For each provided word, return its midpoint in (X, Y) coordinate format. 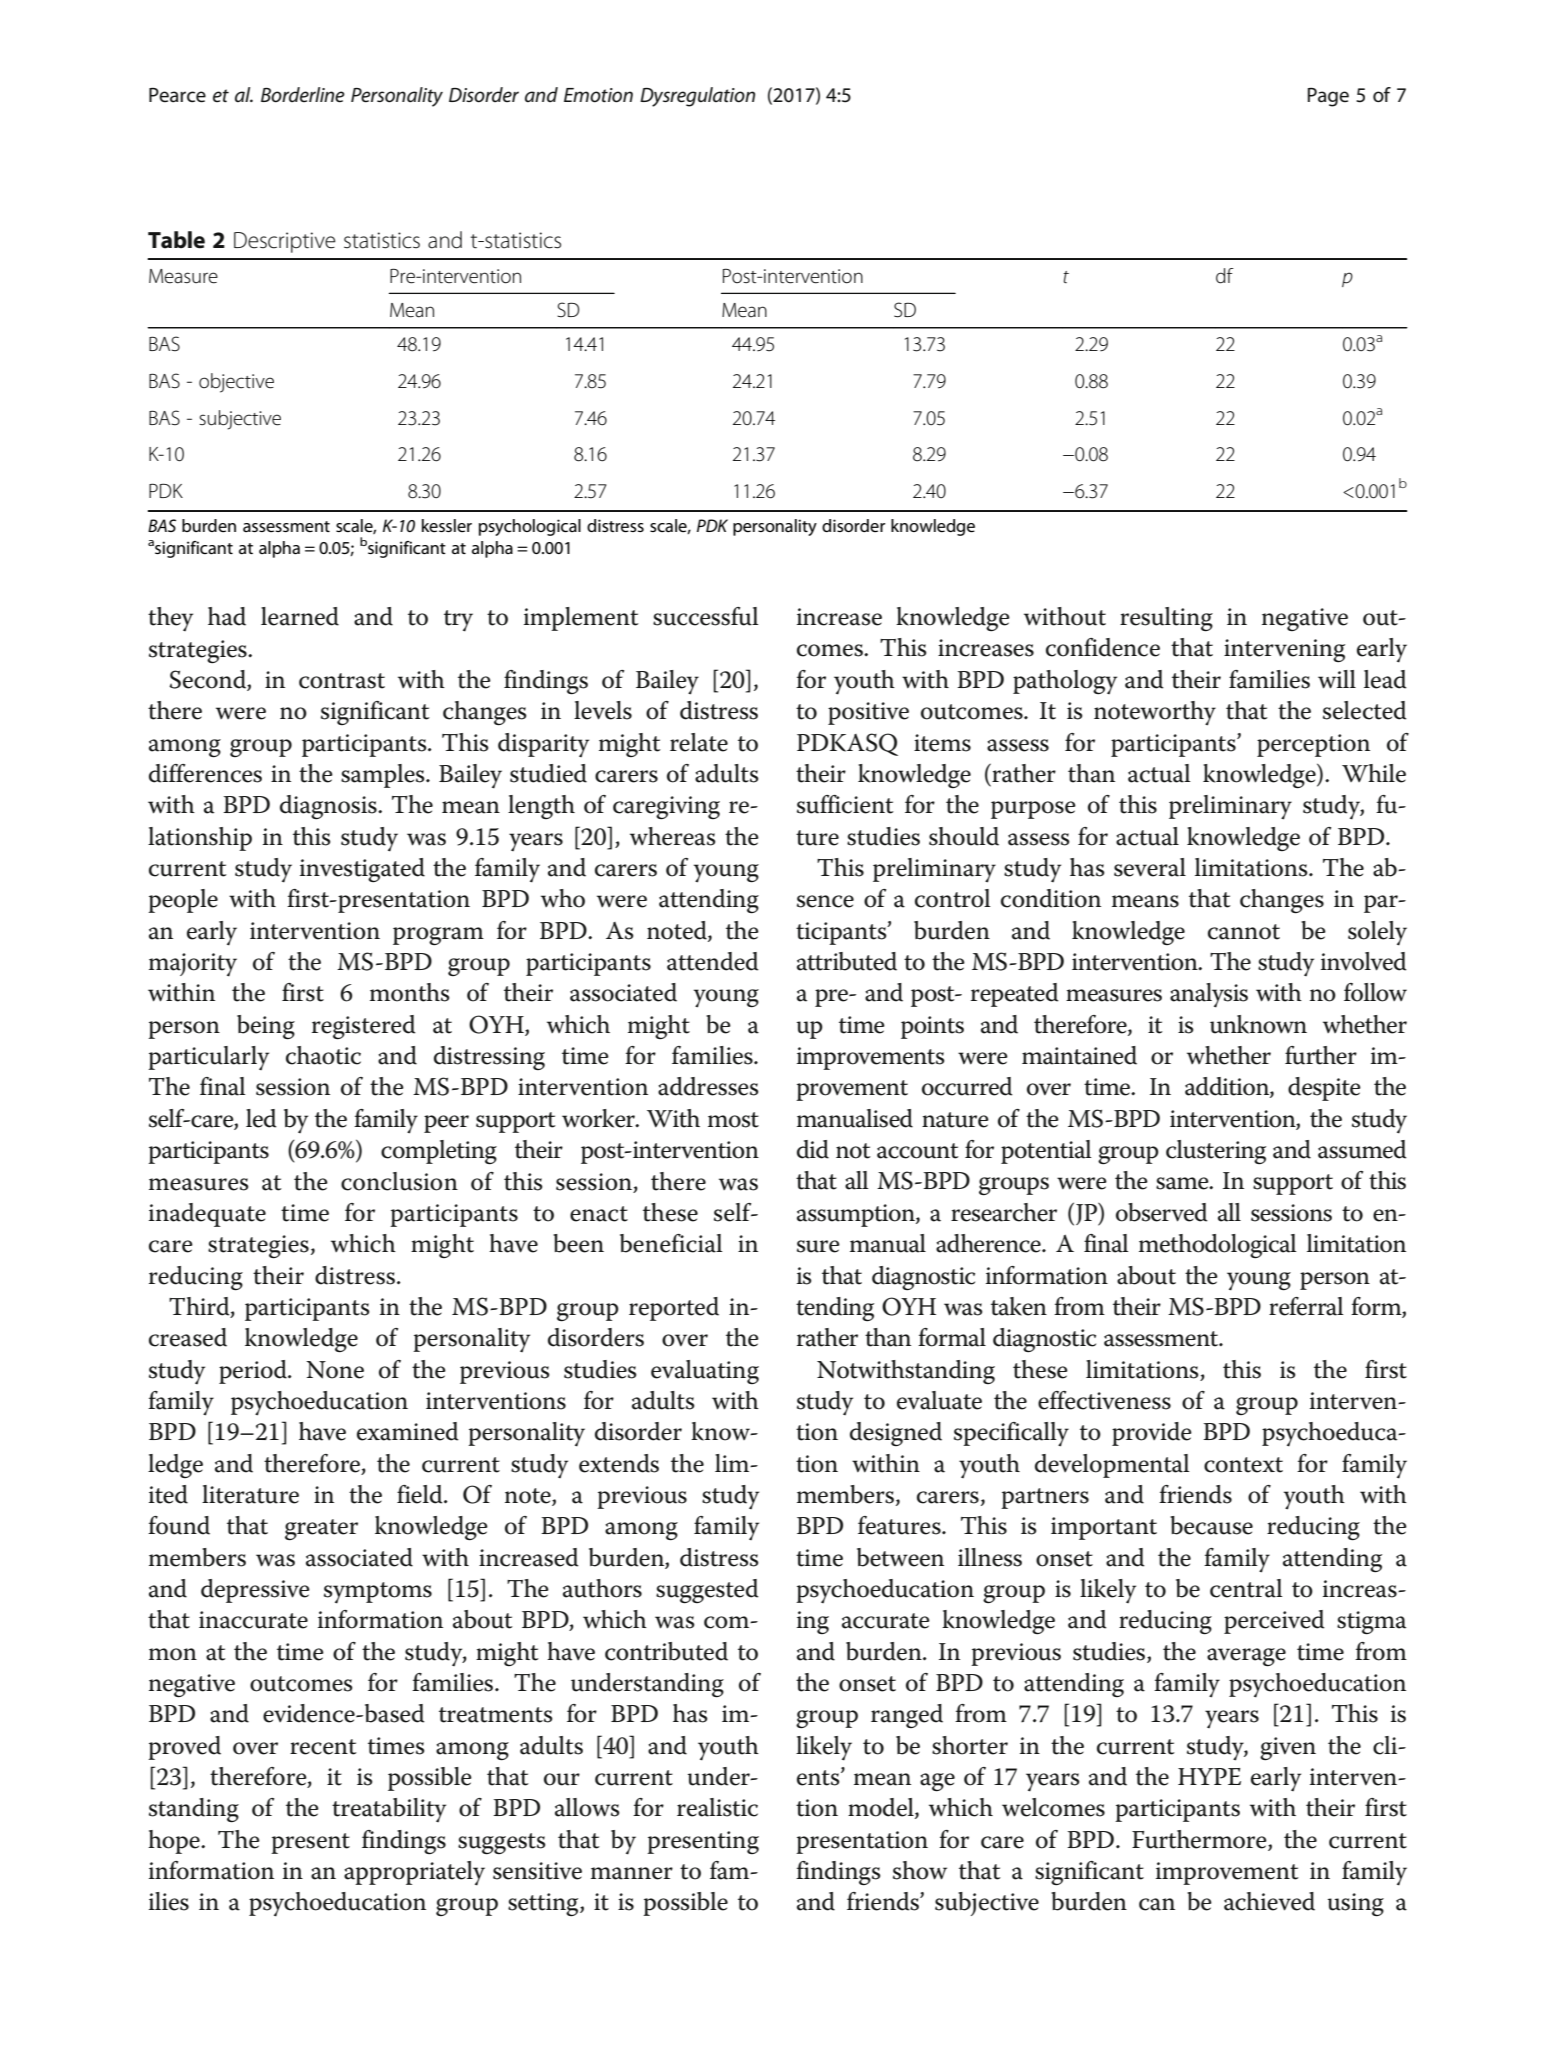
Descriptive (285, 242)
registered (364, 1027)
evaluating (705, 1372)
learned (300, 616)
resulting (1166, 619)
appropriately (414, 1873)
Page (1328, 97)
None (335, 1370)
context (1243, 1465)
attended (713, 961)
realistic (717, 1807)
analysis (1209, 995)
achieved (1269, 1901)
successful (706, 616)
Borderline (303, 95)
